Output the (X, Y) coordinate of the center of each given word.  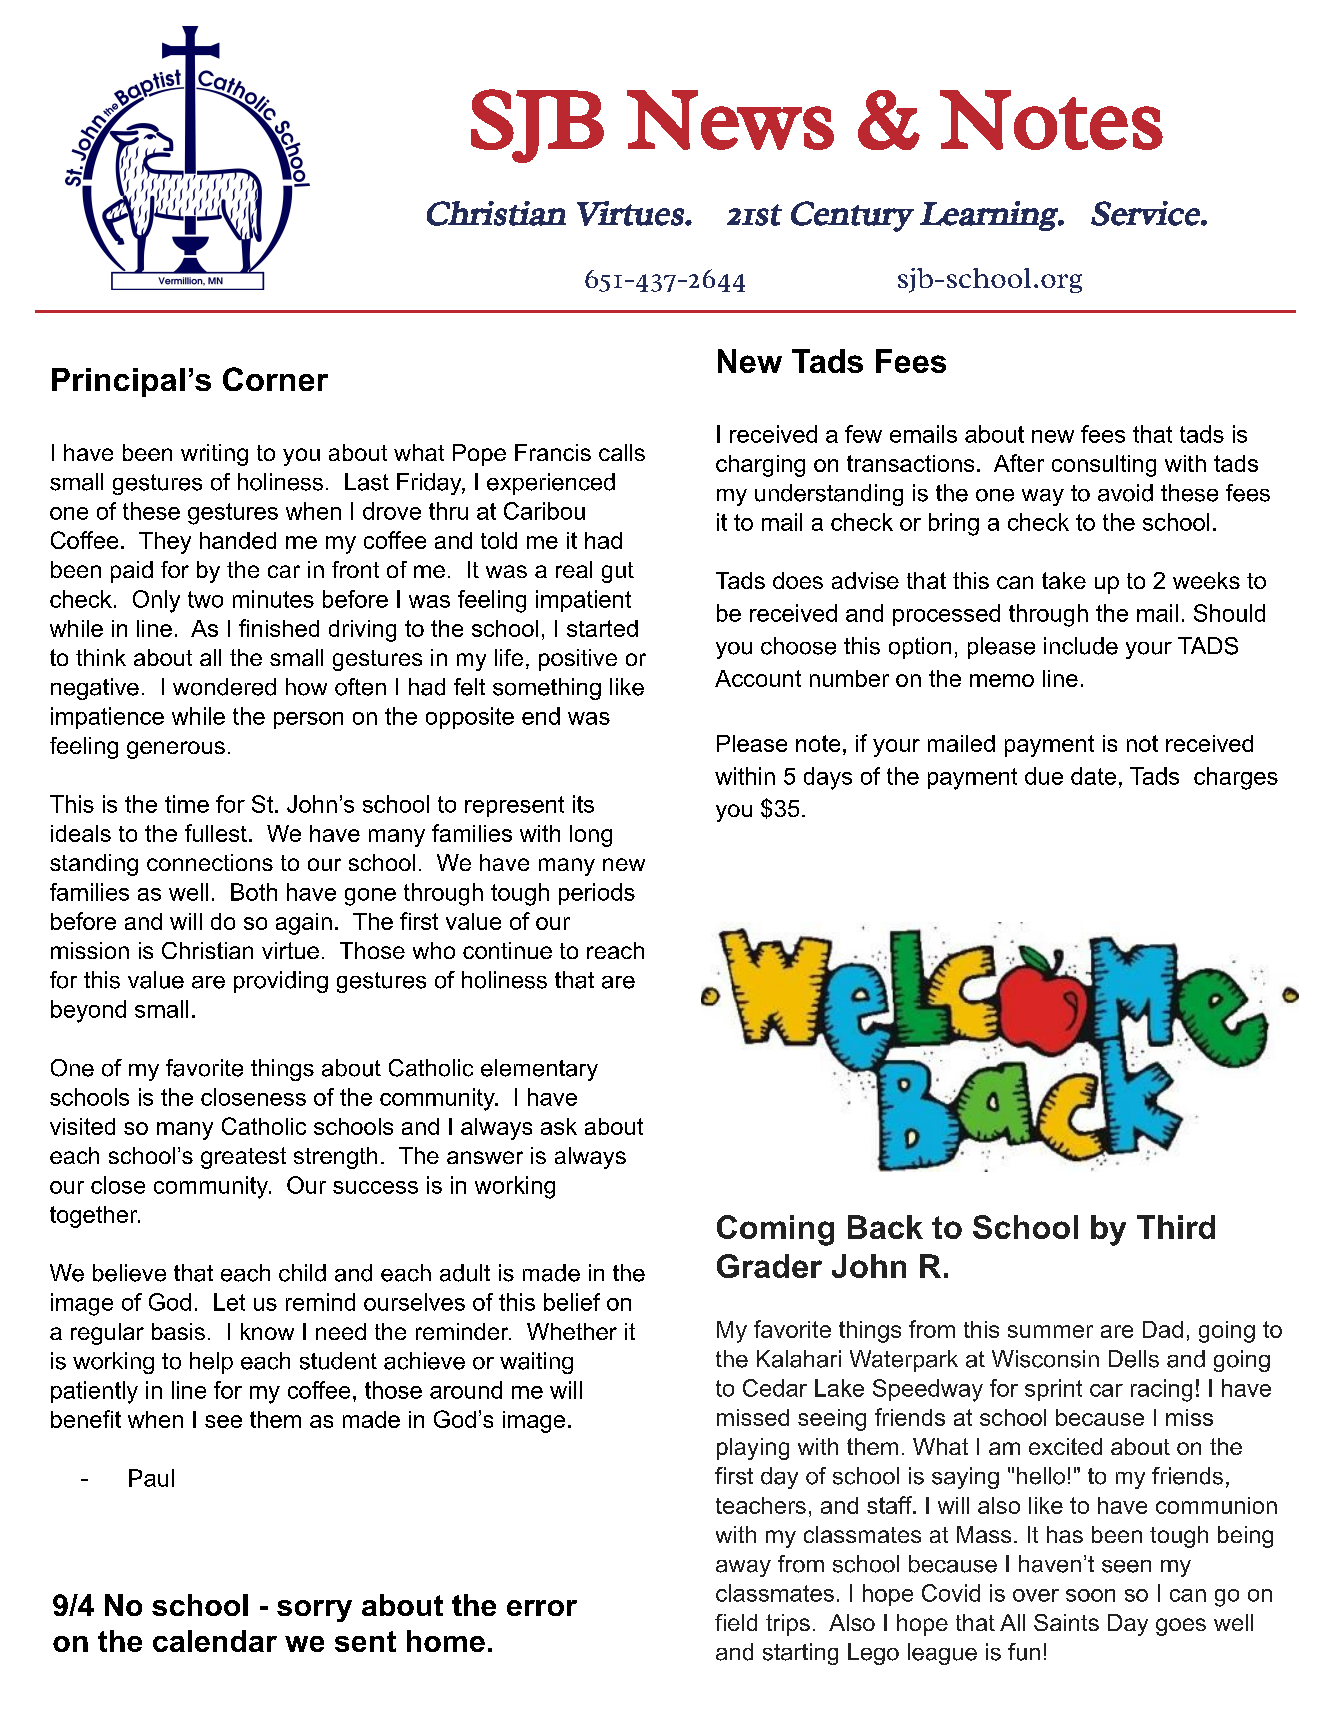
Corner (275, 379)
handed (238, 540)
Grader (769, 1266)
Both (254, 892)
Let (229, 1302)
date (1093, 776)
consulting (1104, 466)
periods (597, 894)
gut (618, 572)
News (730, 120)
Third (1176, 1227)
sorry (314, 1611)
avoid (1125, 493)
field (736, 1622)
